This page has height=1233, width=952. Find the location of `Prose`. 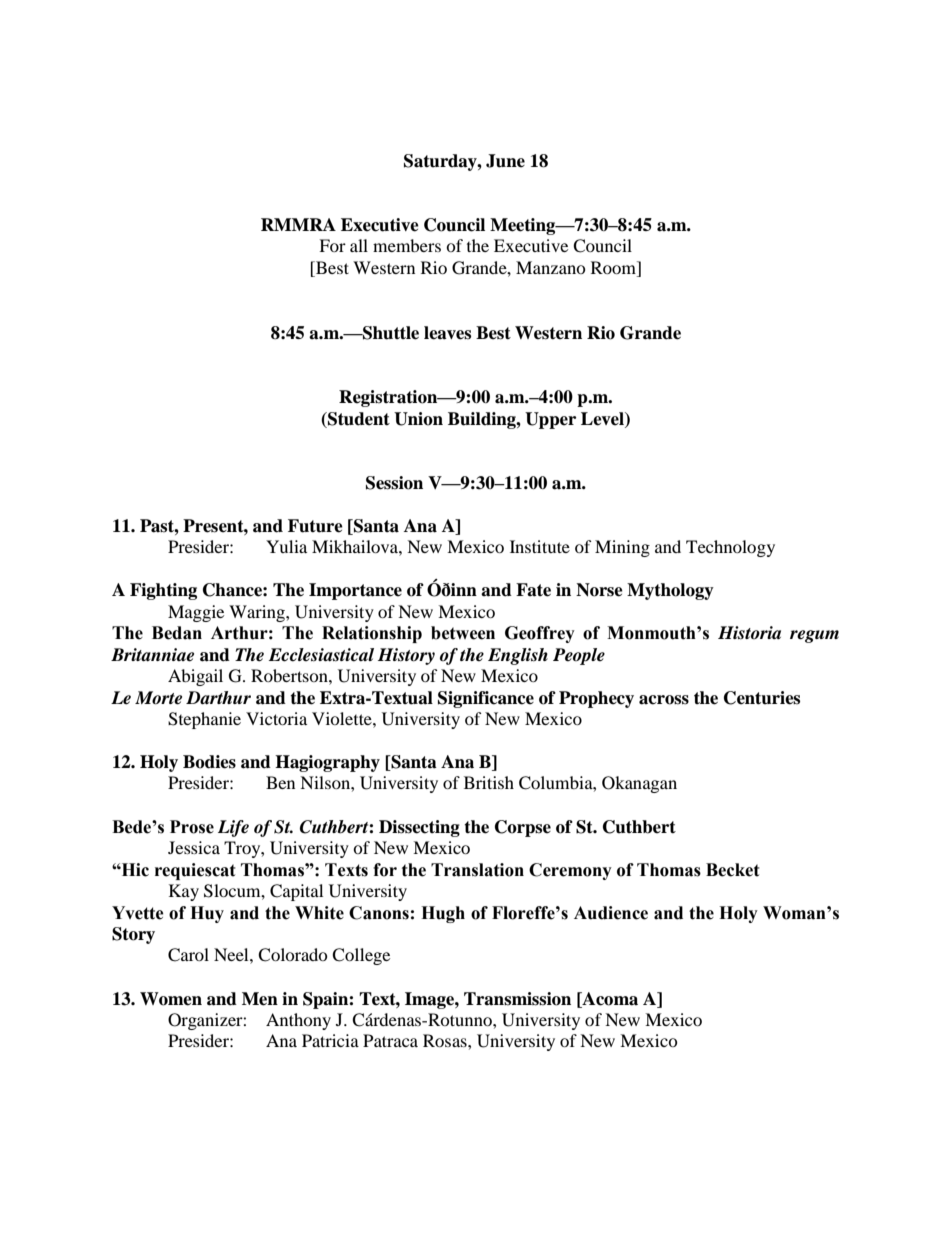

Prose is located at coordinates (192, 827).
